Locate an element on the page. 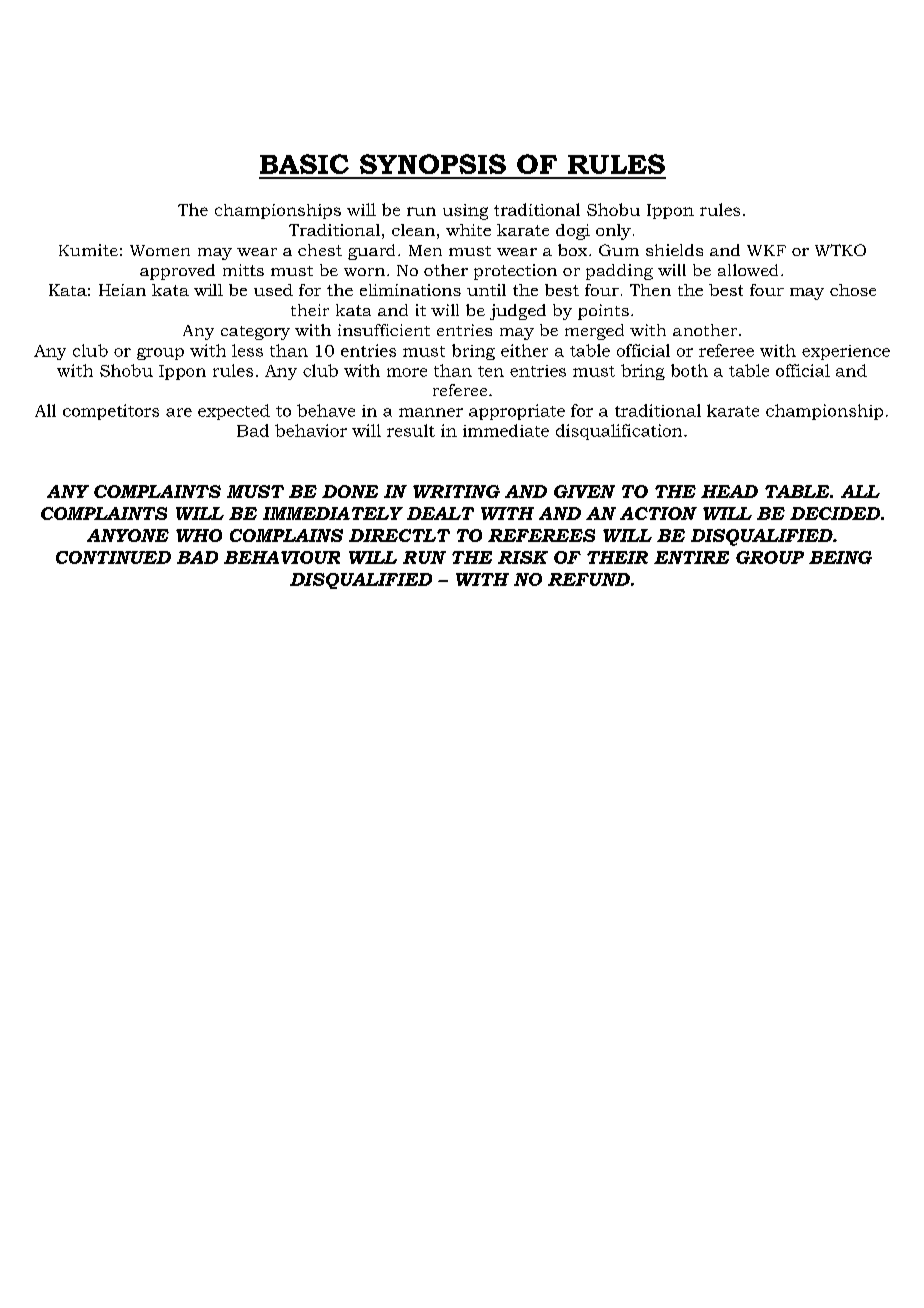 The height and width of the page is (1308, 924). judged is located at coordinates (518, 312).
